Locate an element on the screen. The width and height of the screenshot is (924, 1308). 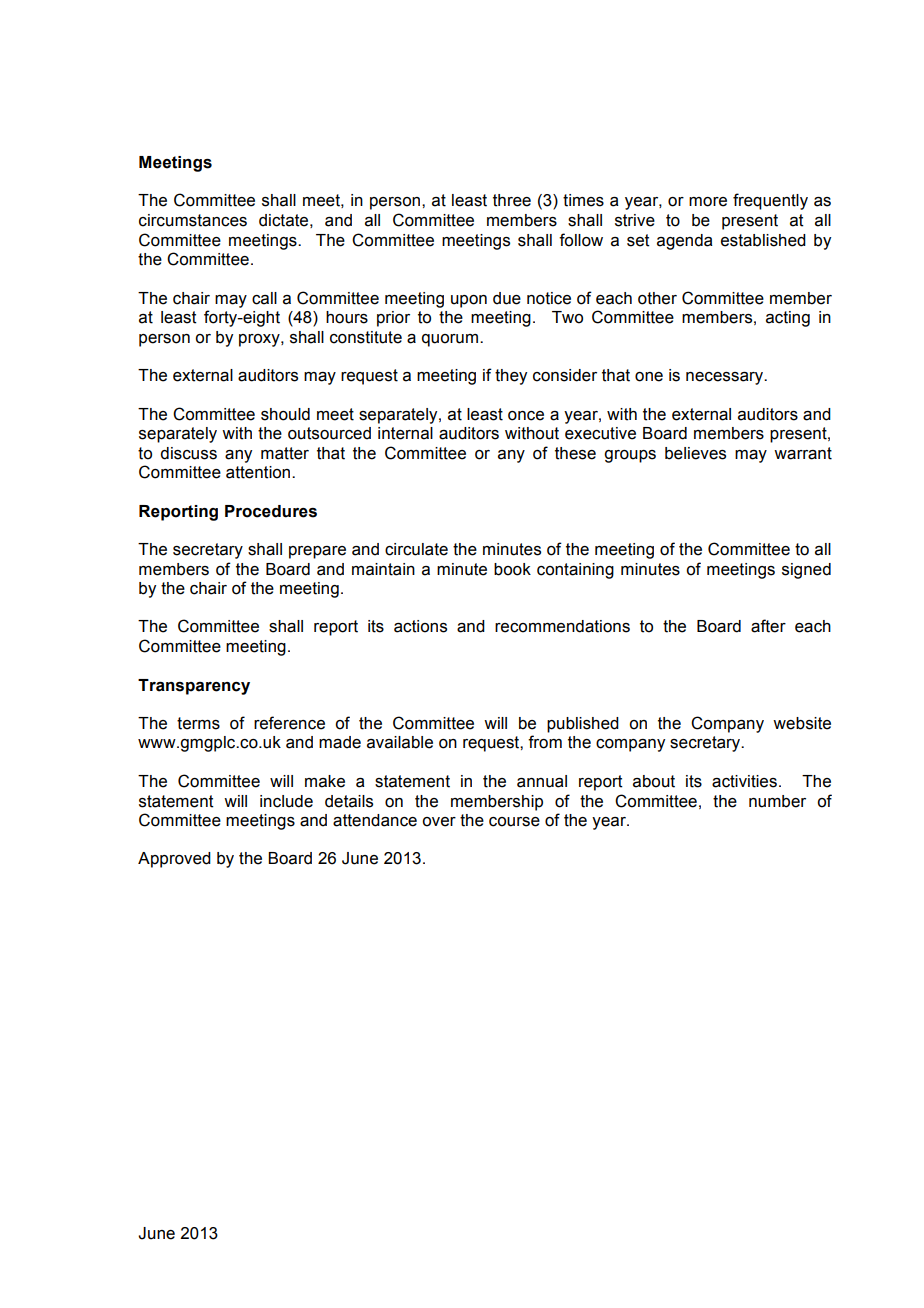
they is located at coordinates (511, 377).
